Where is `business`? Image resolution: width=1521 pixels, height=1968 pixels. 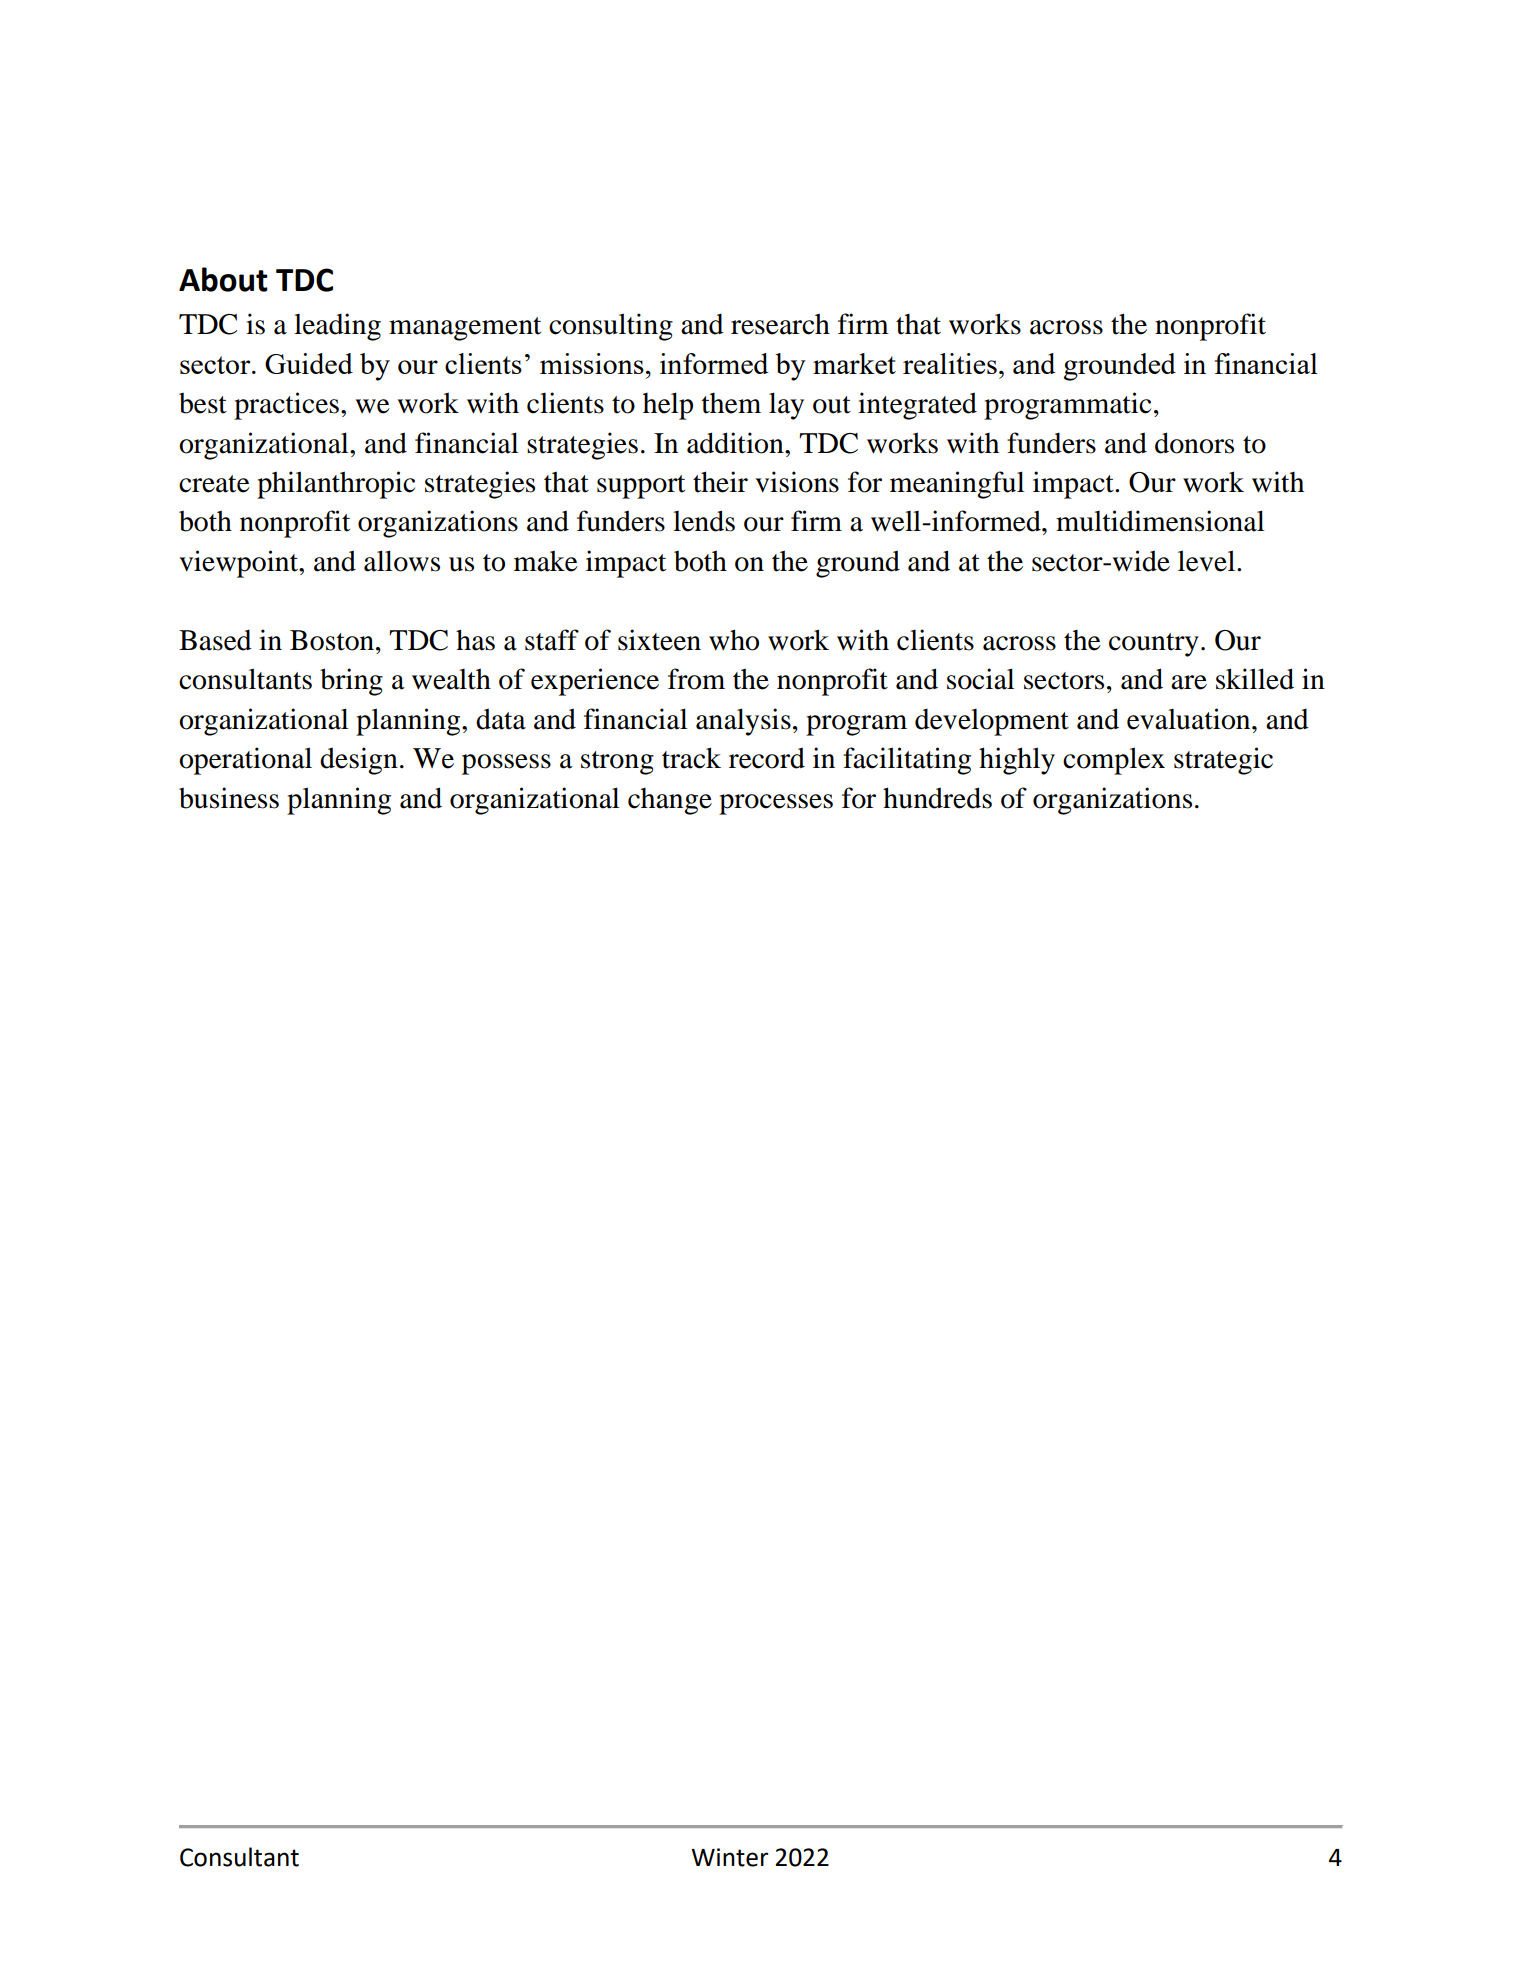 business is located at coordinates (229, 798).
